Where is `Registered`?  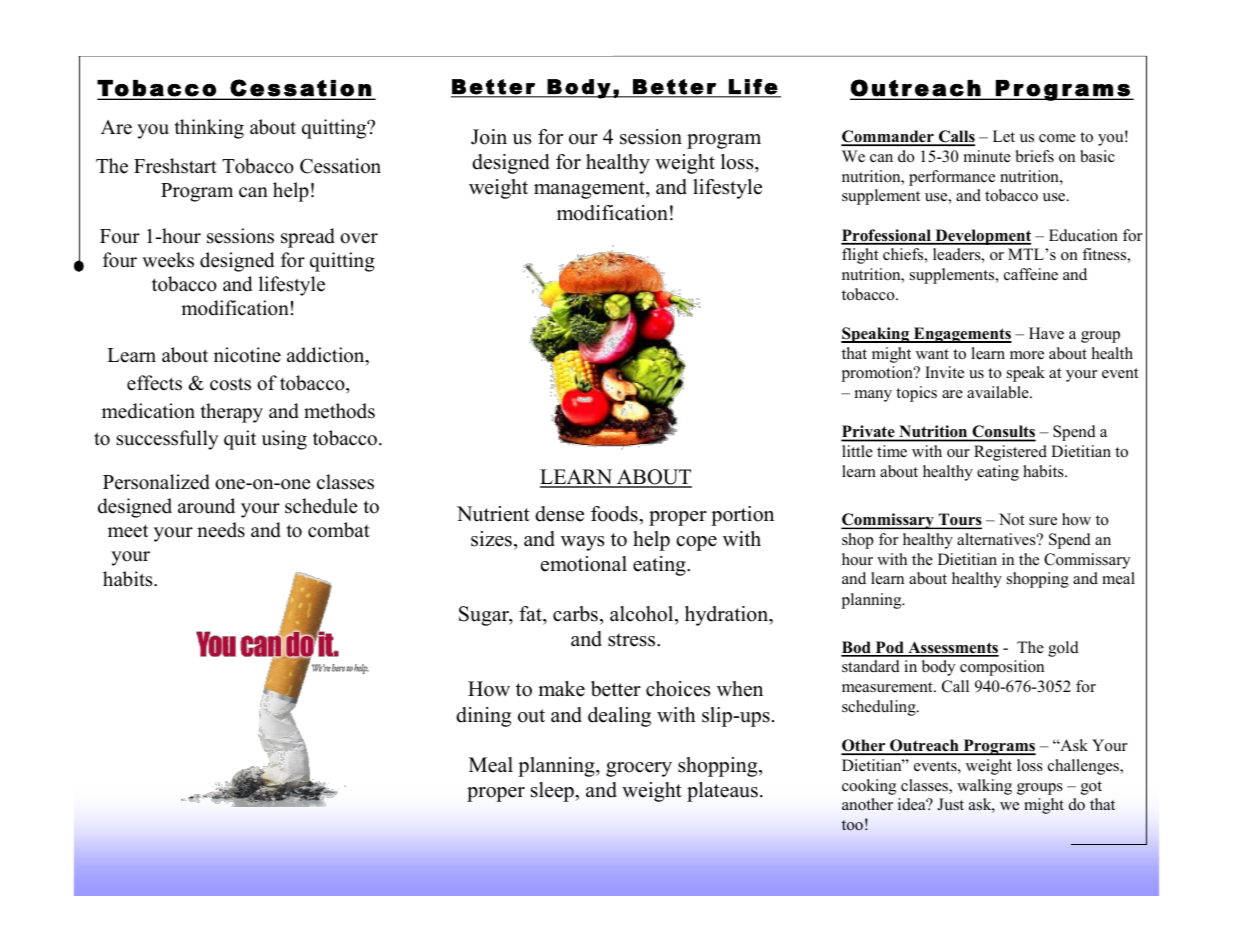 Registered is located at coordinates (1010, 453).
